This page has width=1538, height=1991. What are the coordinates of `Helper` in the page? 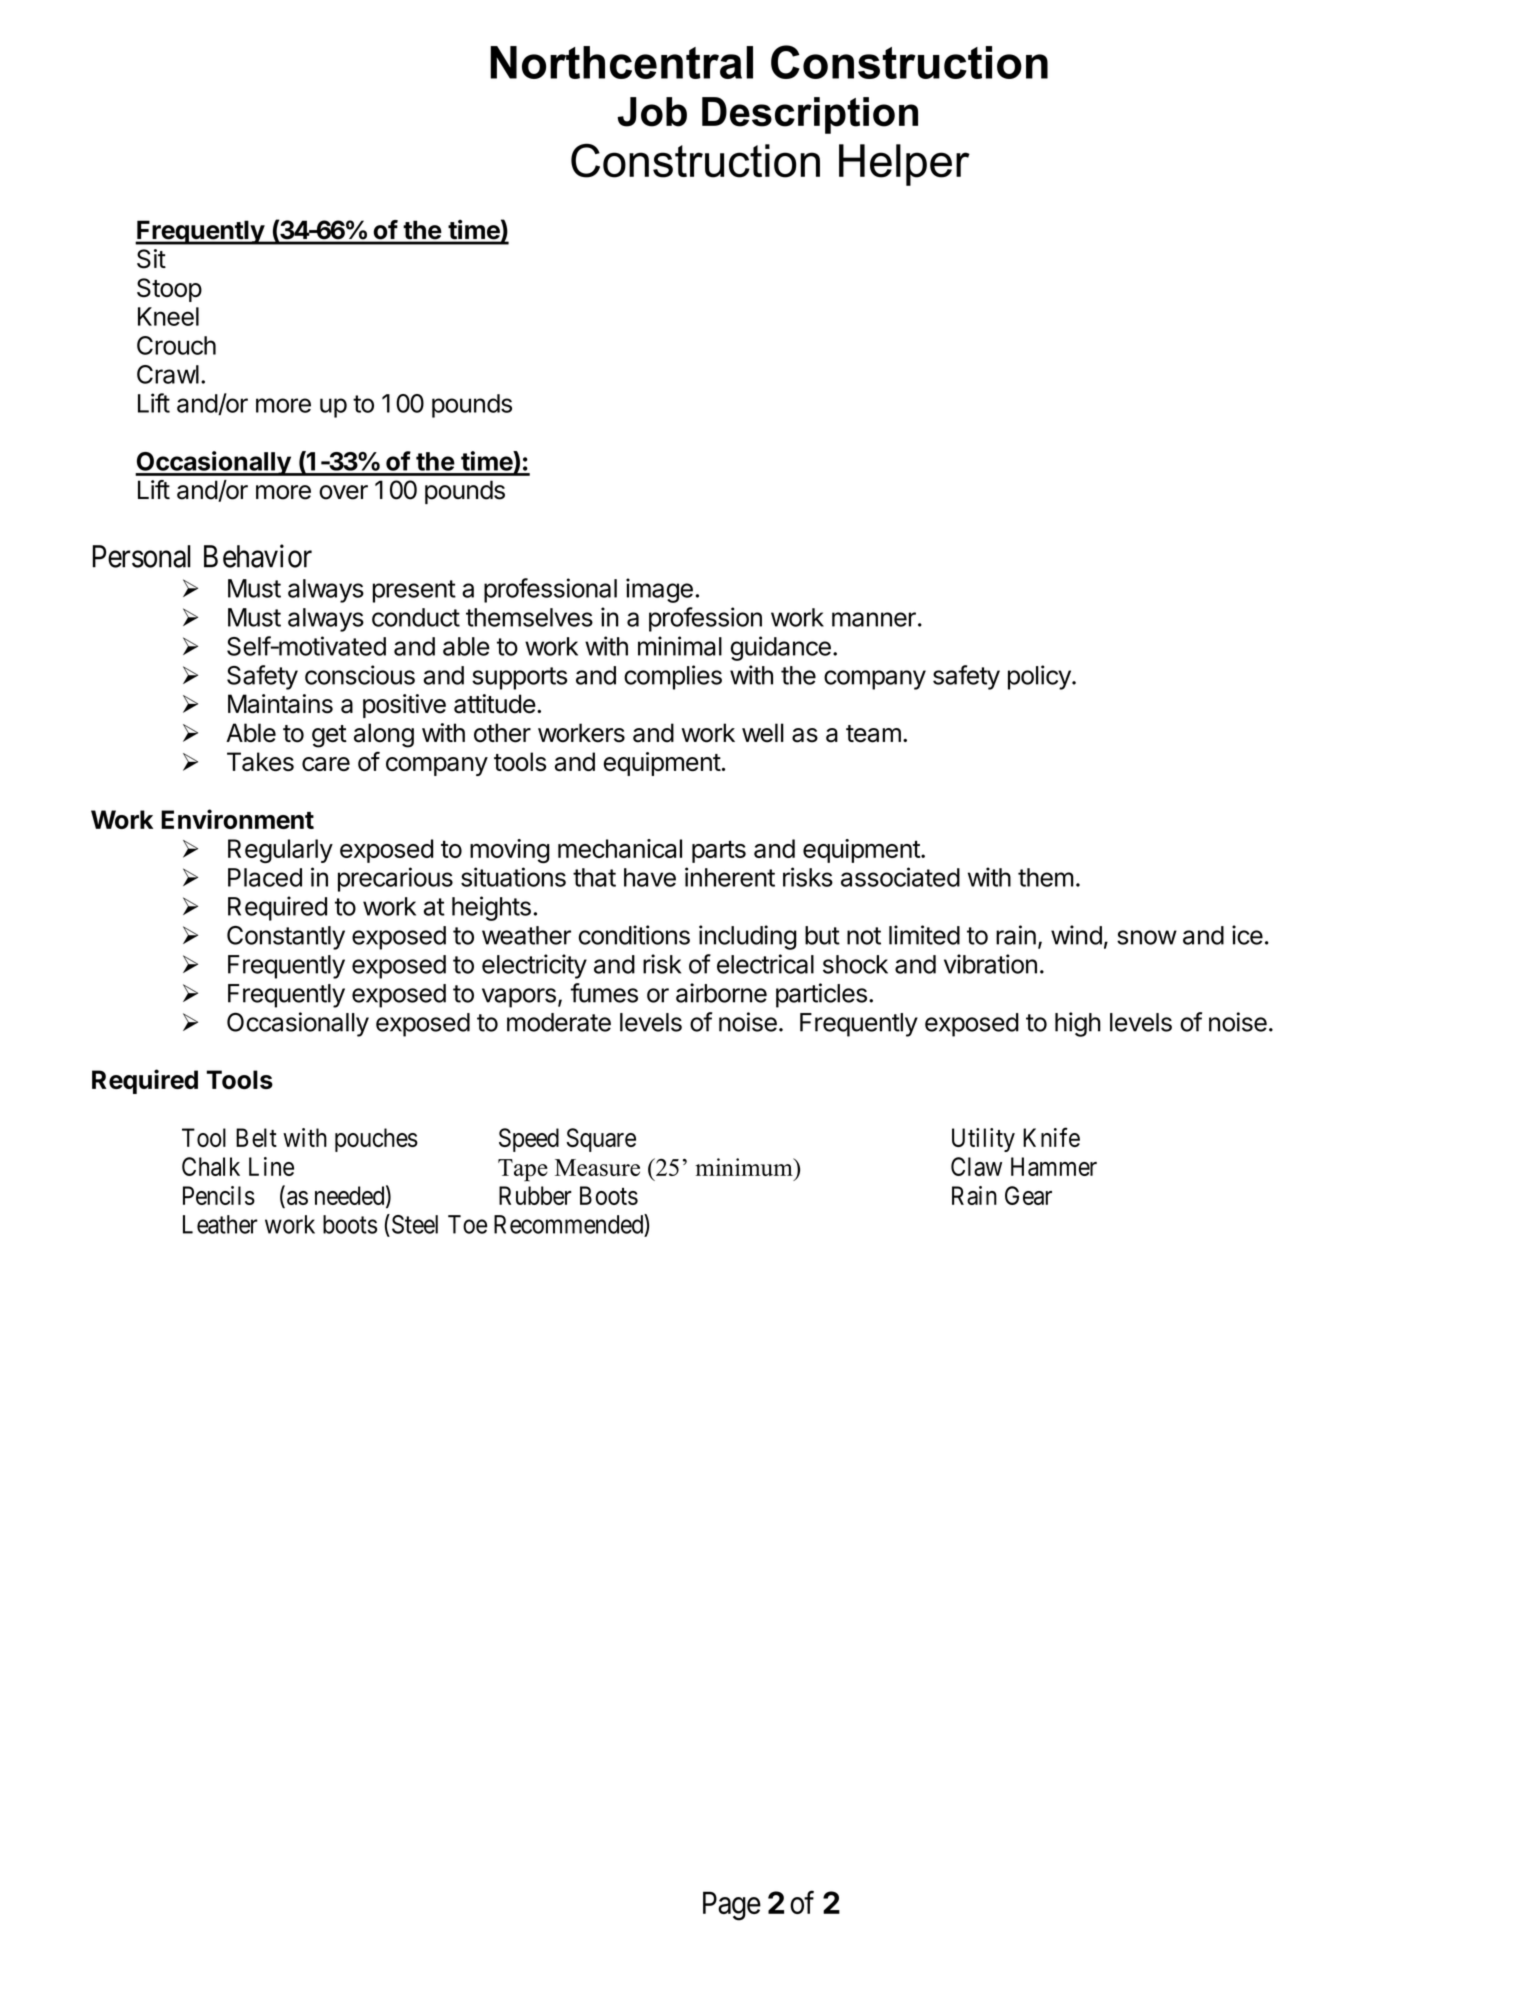 It's located at (904, 165).
